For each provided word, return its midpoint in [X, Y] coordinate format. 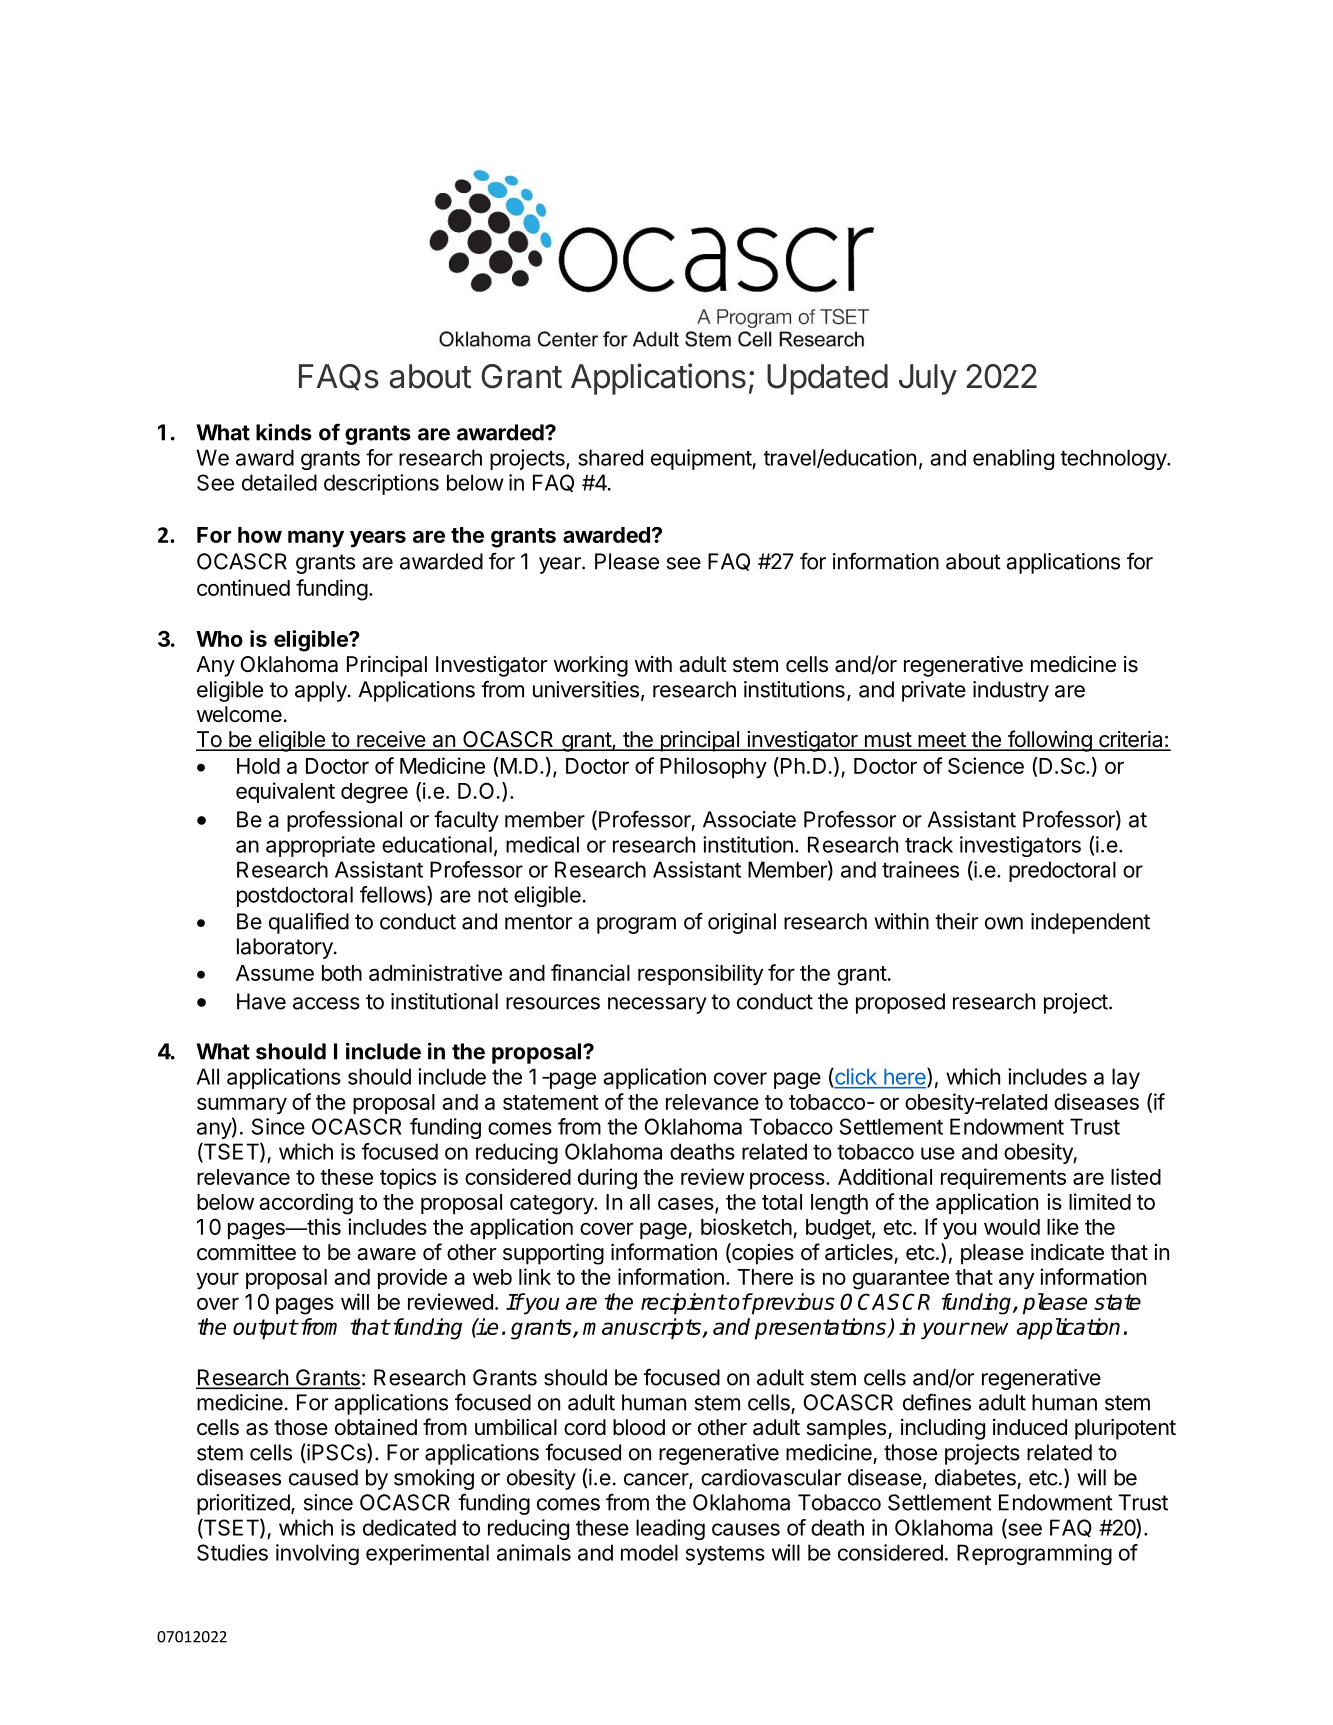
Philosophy [713, 767]
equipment [702, 459]
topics [408, 1178]
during [607, 1179]
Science [986, 765]
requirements [1003, 1178]
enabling [1013, 459]
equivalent [285, 792]
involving [317, 1554]
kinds [284, 432]
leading [670, 1529]
